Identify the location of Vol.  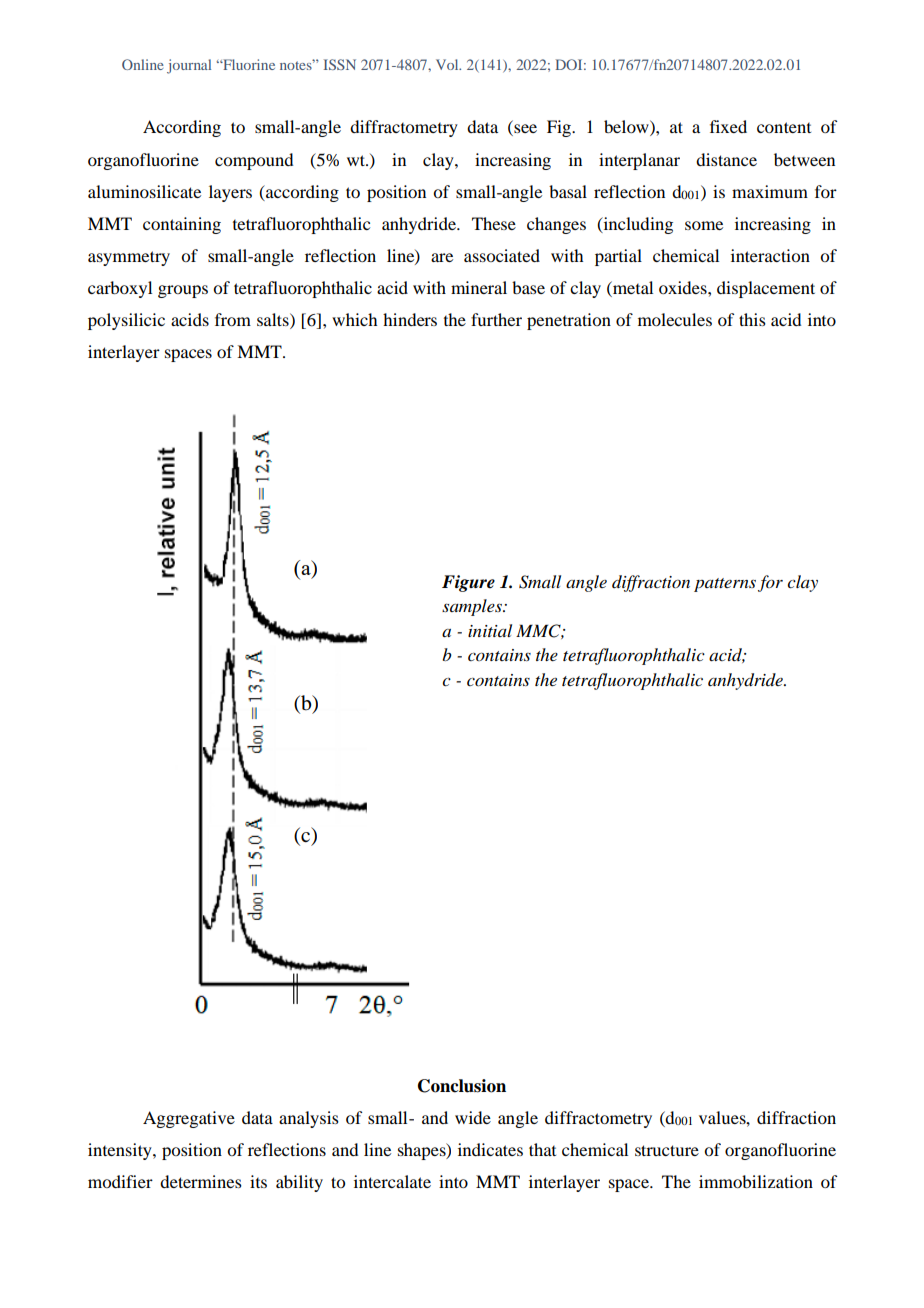
(448, 64).
